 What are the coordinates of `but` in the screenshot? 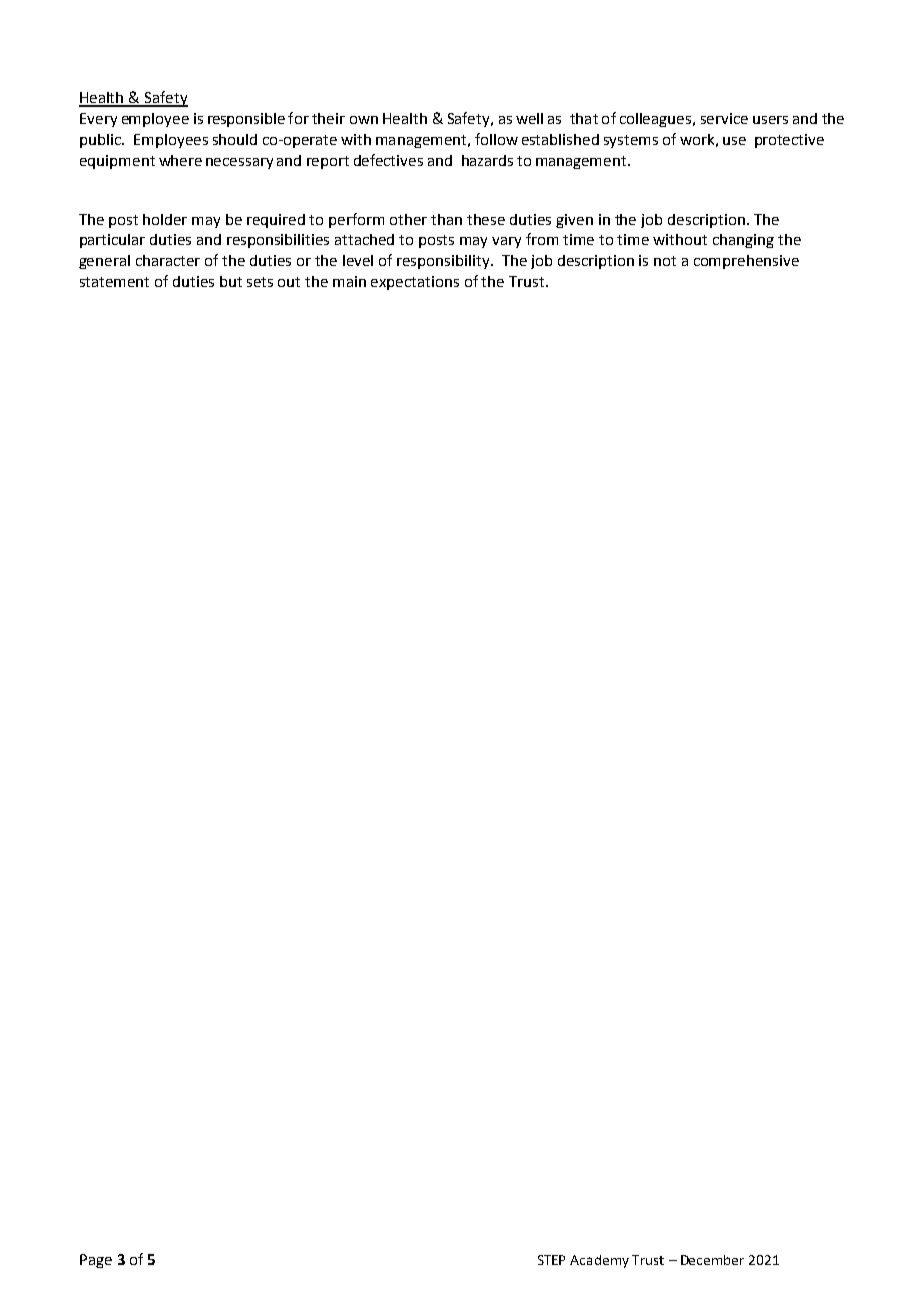 It's located at (231, 281).
